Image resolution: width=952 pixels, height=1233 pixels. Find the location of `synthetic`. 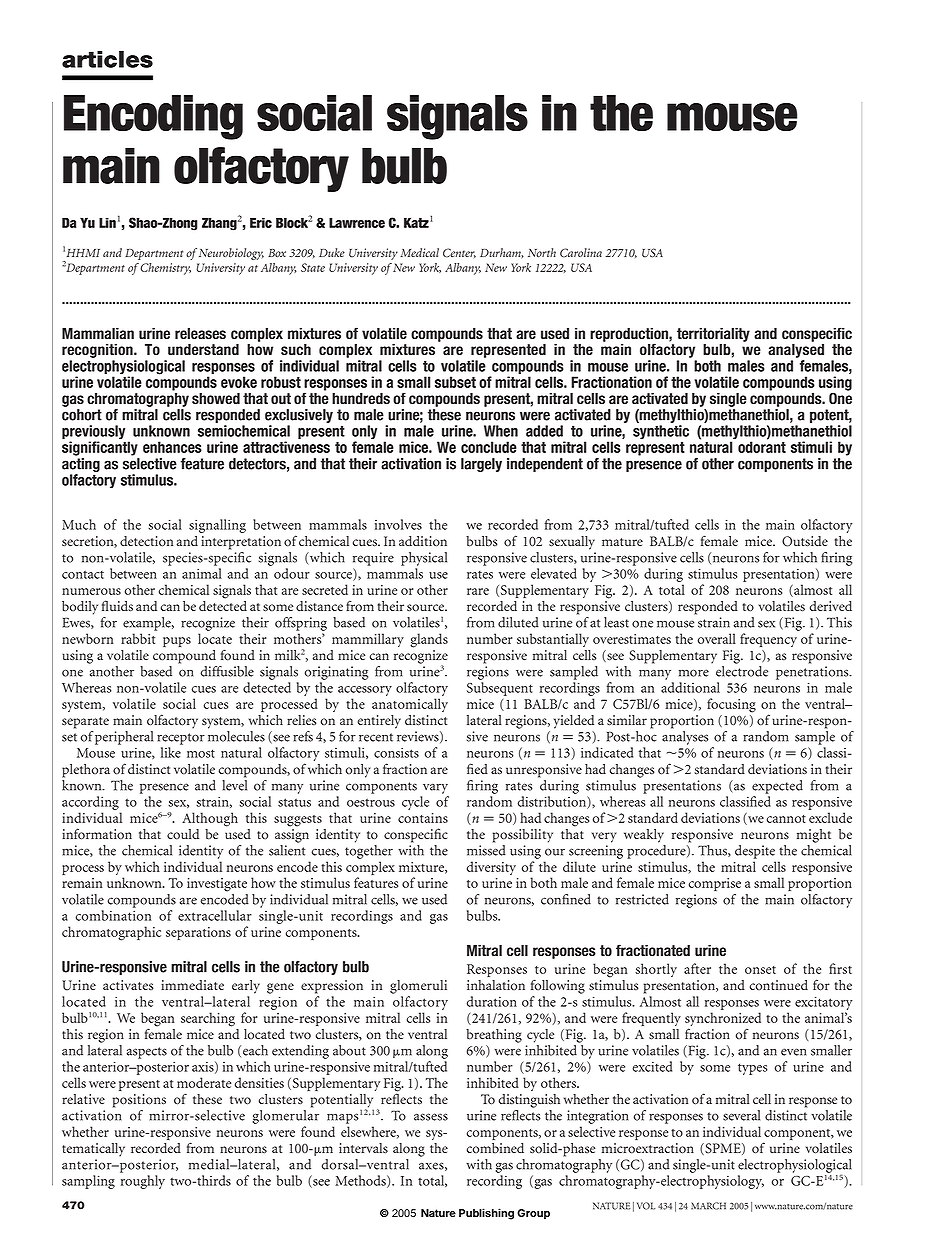

synthetic is located at coordinates (661, 432).
